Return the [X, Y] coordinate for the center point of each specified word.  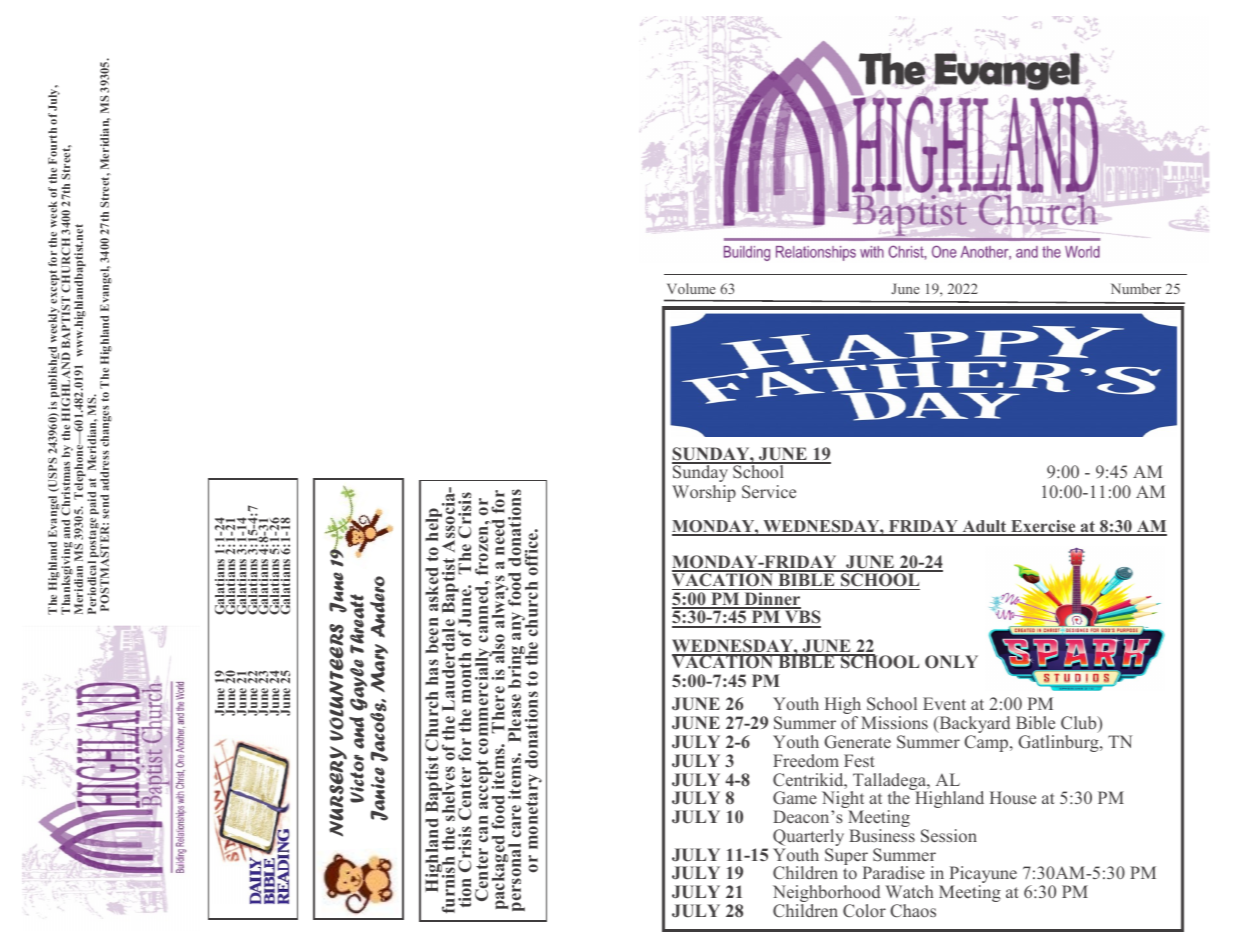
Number [1136, 288]
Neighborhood [826, 895]
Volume [691, 288]
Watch [909, 891]
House [1013, 797]
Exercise [1043, 527]
